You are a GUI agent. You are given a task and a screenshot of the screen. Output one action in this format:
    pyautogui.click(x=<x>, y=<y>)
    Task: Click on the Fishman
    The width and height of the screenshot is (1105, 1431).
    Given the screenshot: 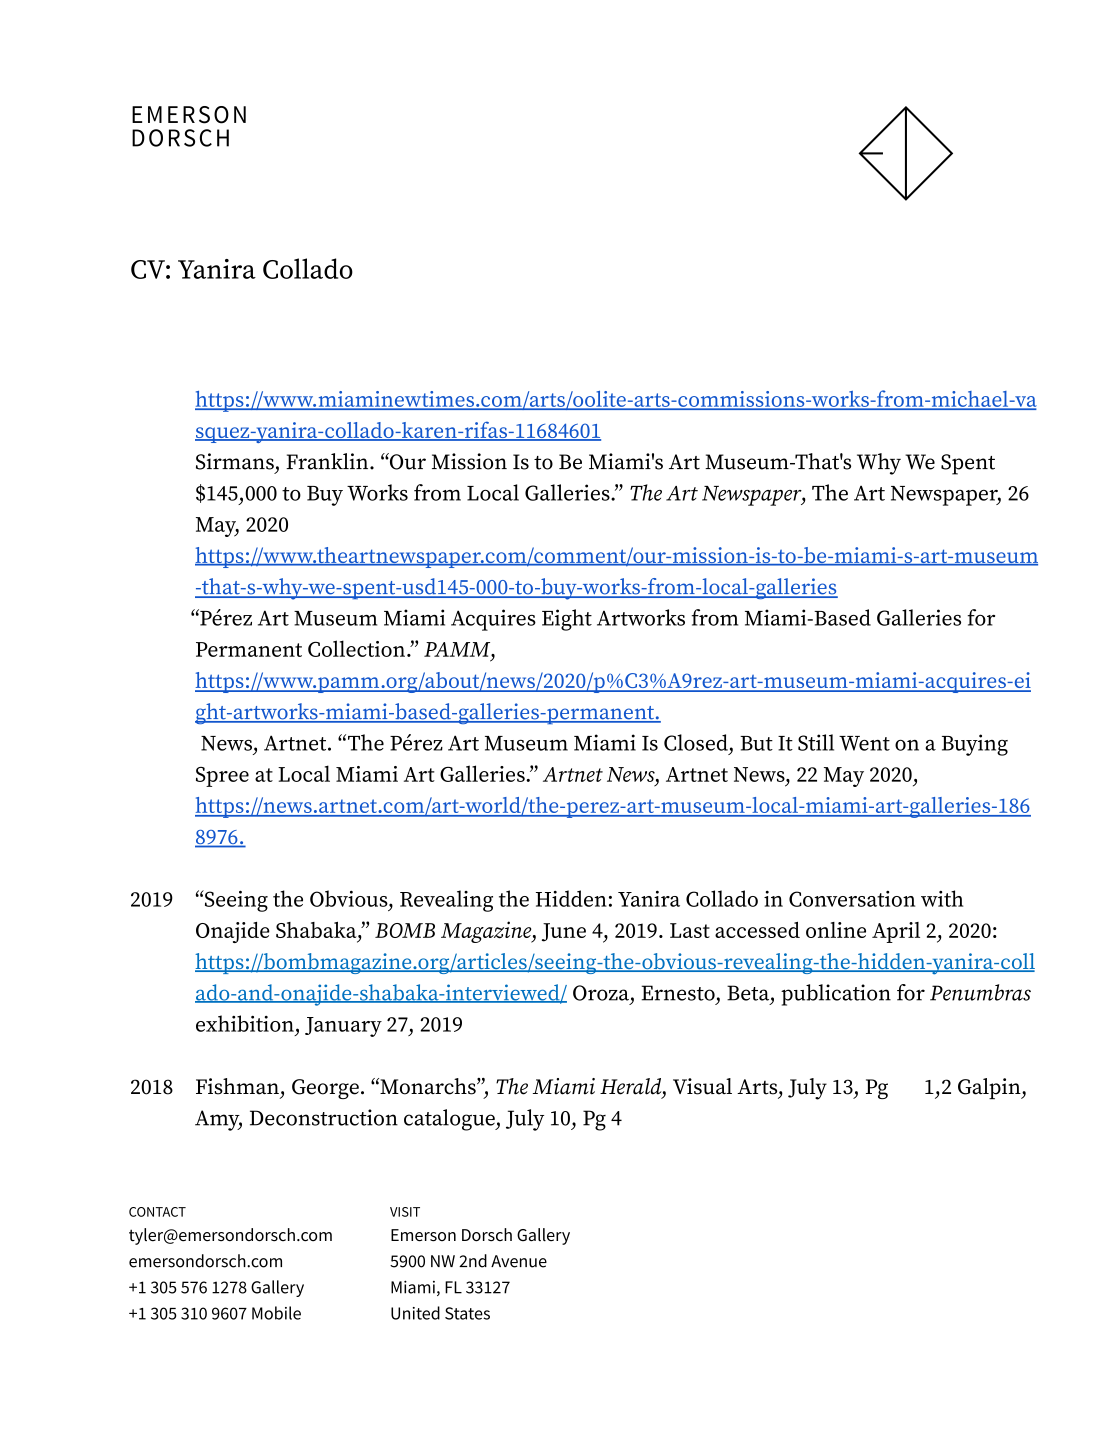 What is the action you would take?
    pyautogui.click(x=237, y=1086)
